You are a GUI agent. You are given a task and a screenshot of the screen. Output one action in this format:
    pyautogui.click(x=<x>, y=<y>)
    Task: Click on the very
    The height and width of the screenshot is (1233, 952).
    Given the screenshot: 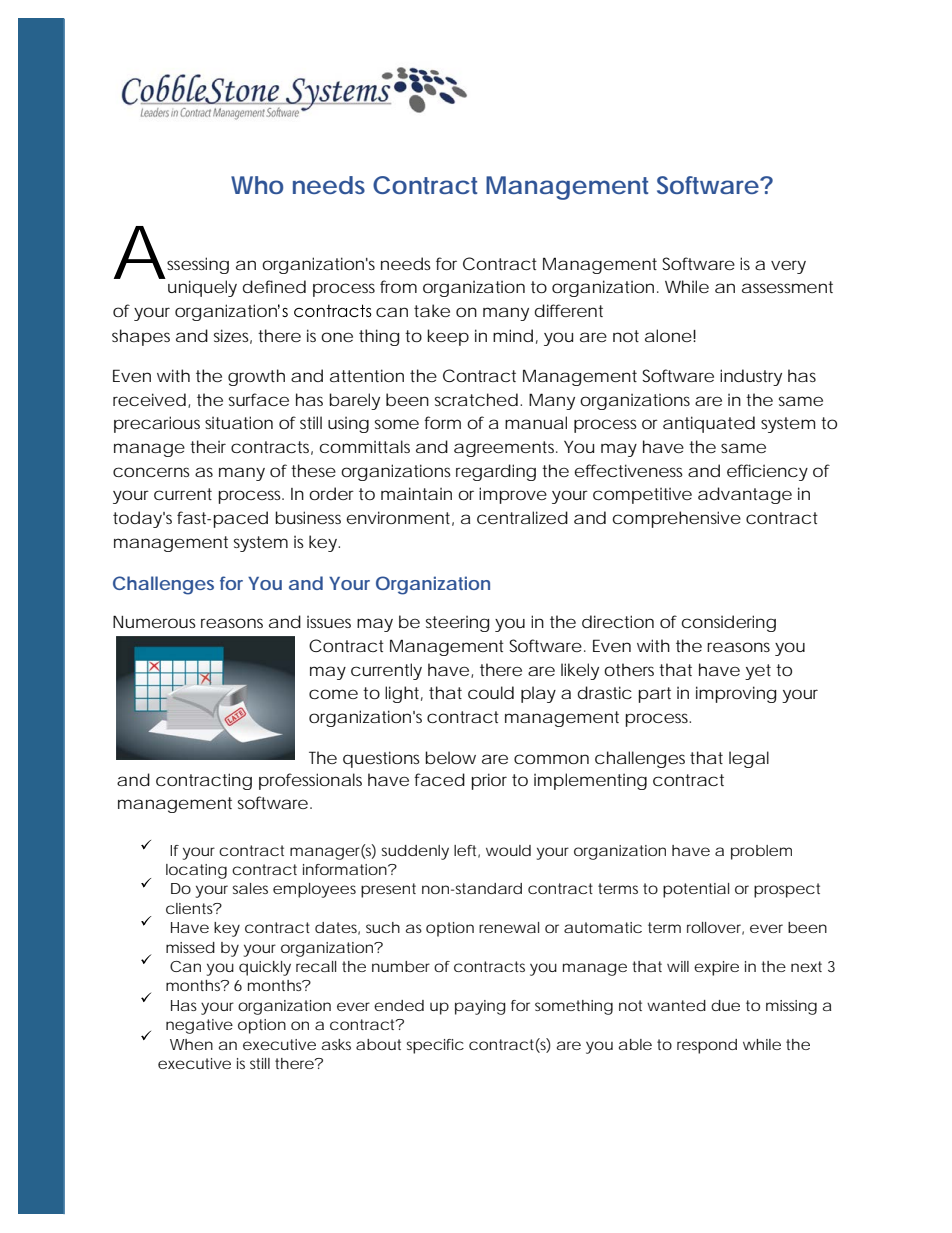 What is the action you would take?
    pyautogui.click(x=788, y=267)
